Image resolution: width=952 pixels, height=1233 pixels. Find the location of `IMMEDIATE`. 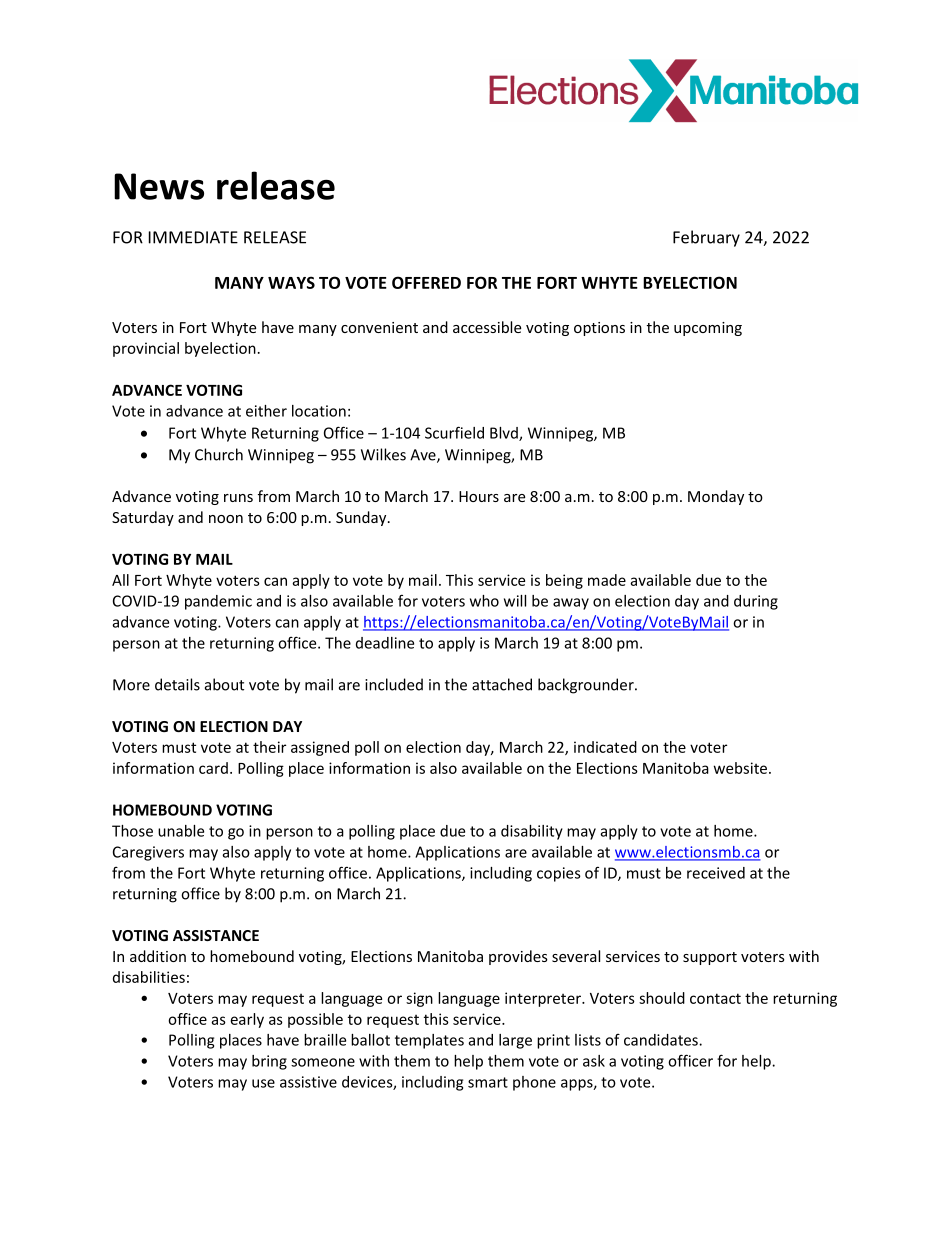

IMMEDIATE is located at coordinates (193, 237).
